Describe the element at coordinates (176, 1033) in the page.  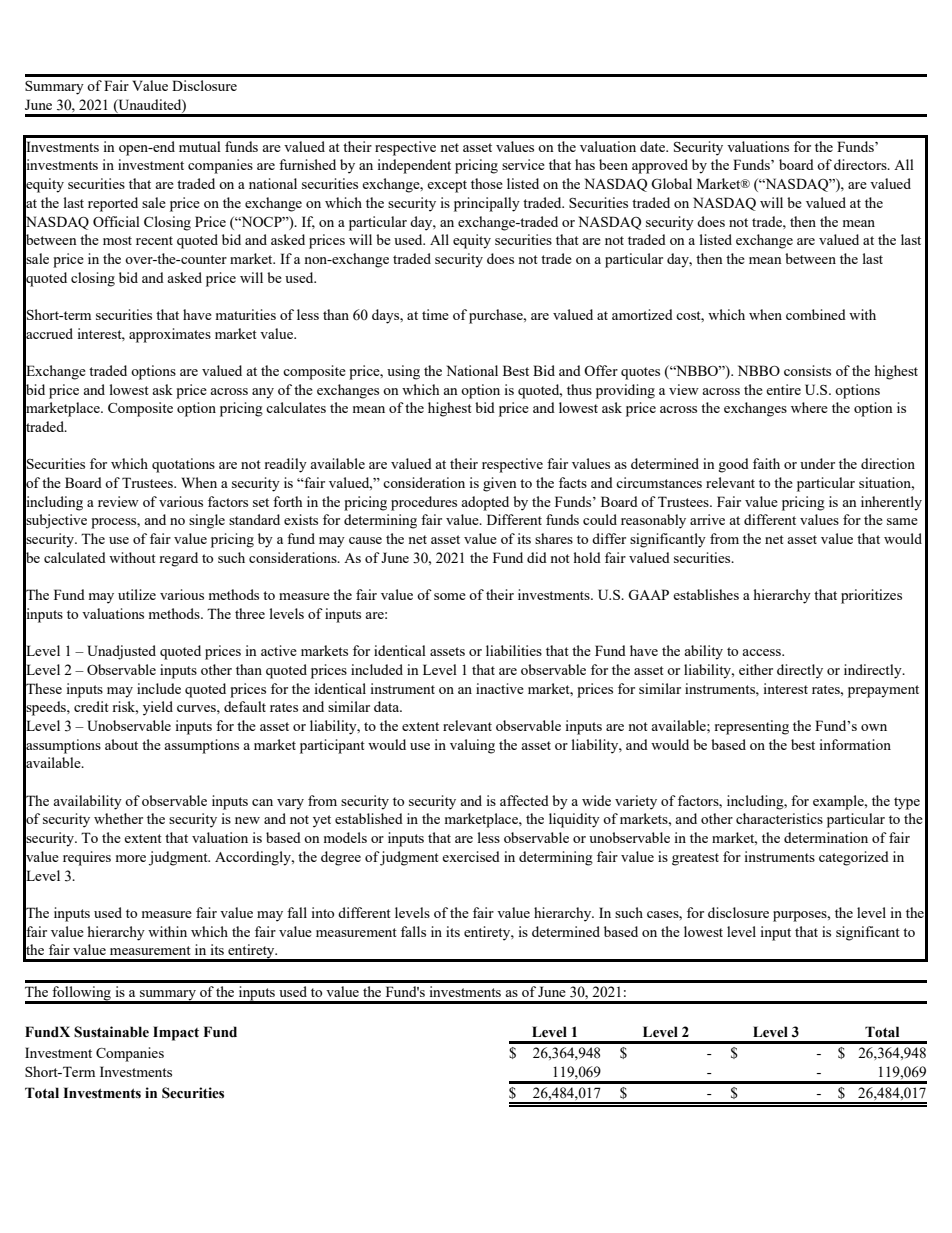
I see `Impact` at that location.
